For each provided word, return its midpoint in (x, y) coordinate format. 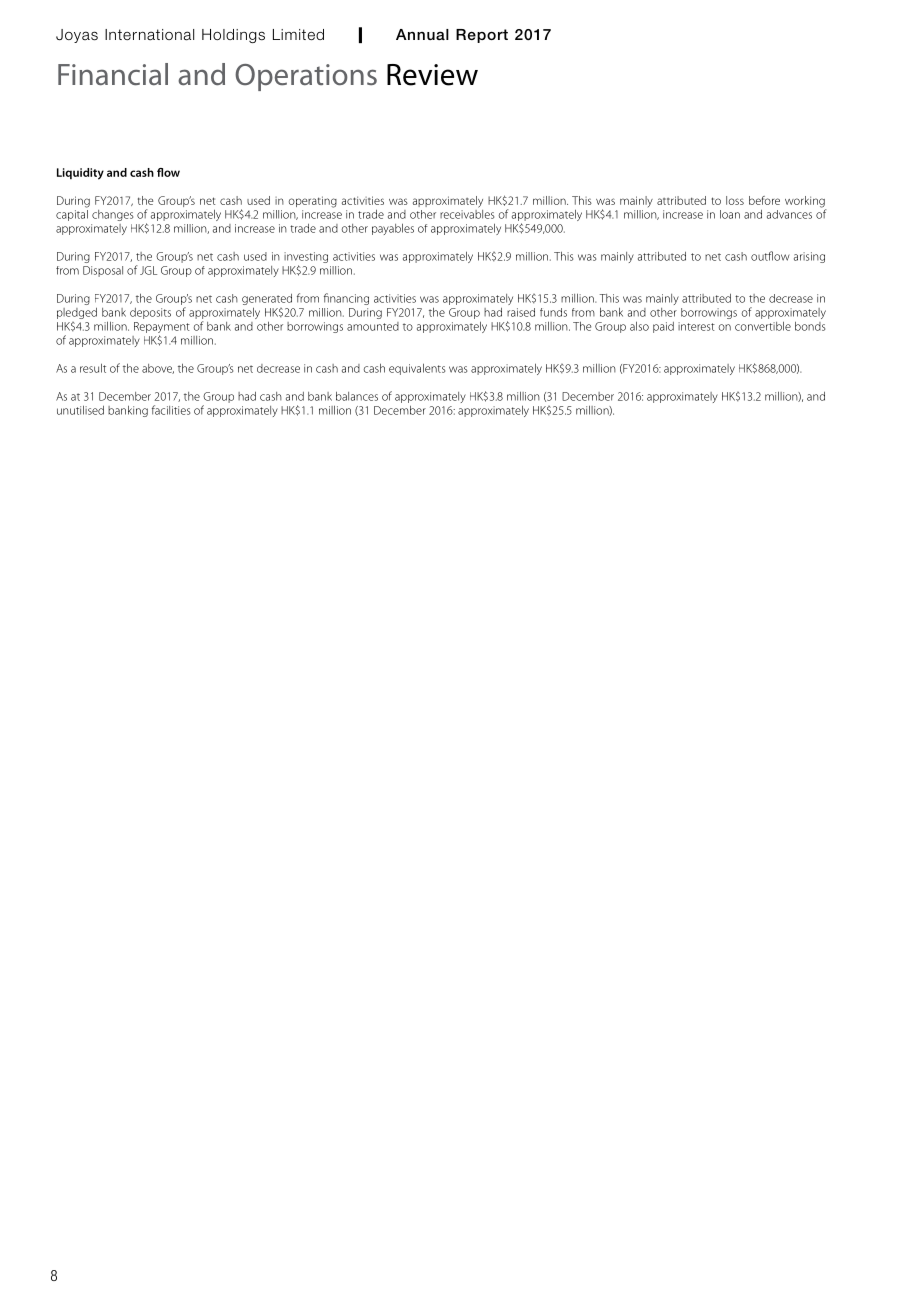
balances (357, 396)
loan (730, 214)
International (149, 35)
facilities (171, 410)
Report (482, 36)
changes (112, 215)
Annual (422, 34)
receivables (467, 213)
